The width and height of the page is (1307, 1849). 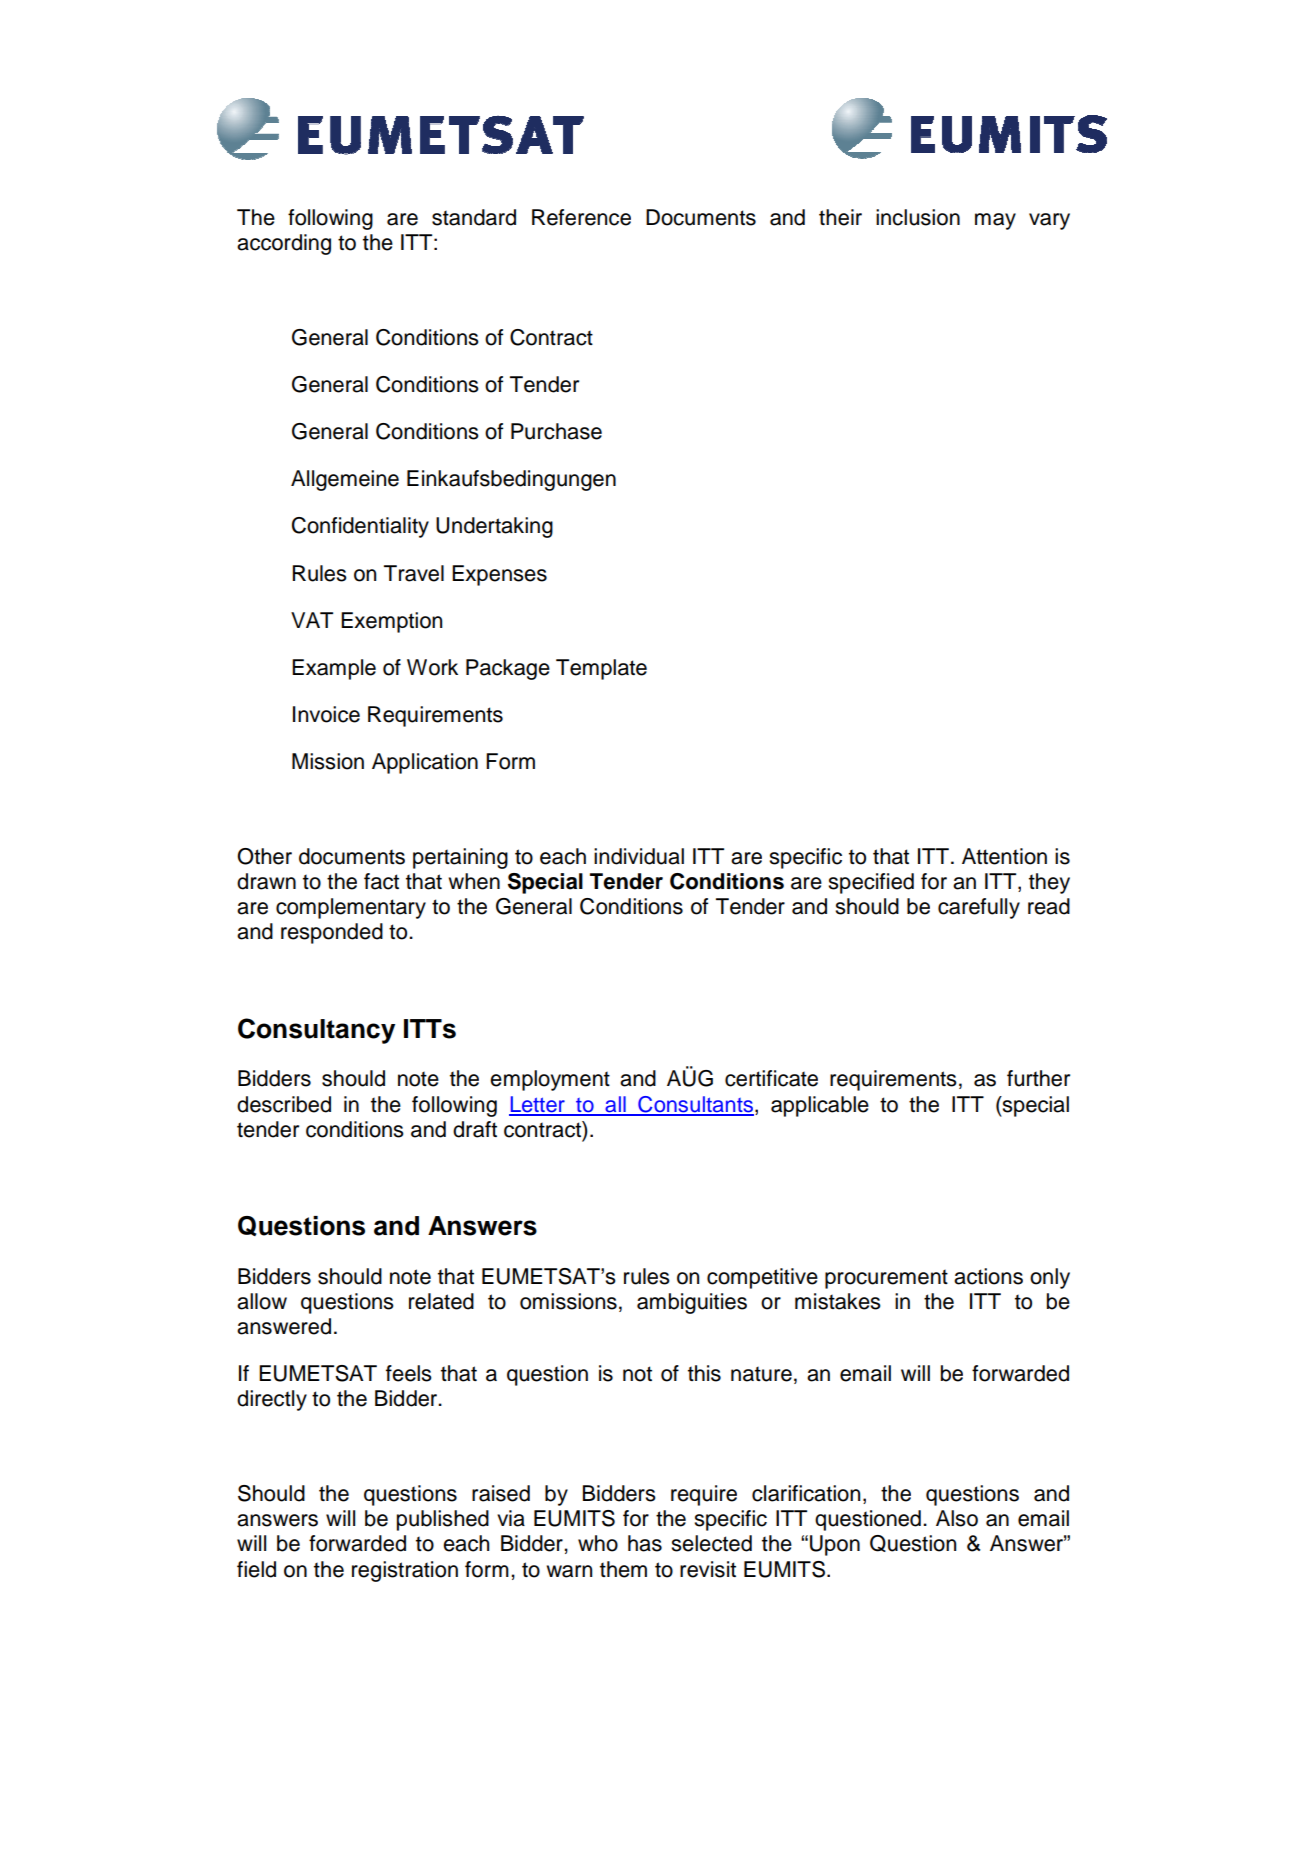 What do you see at coordinates (623, 1569) in the page?
I see `them` at bounding box center [623, 1569].
